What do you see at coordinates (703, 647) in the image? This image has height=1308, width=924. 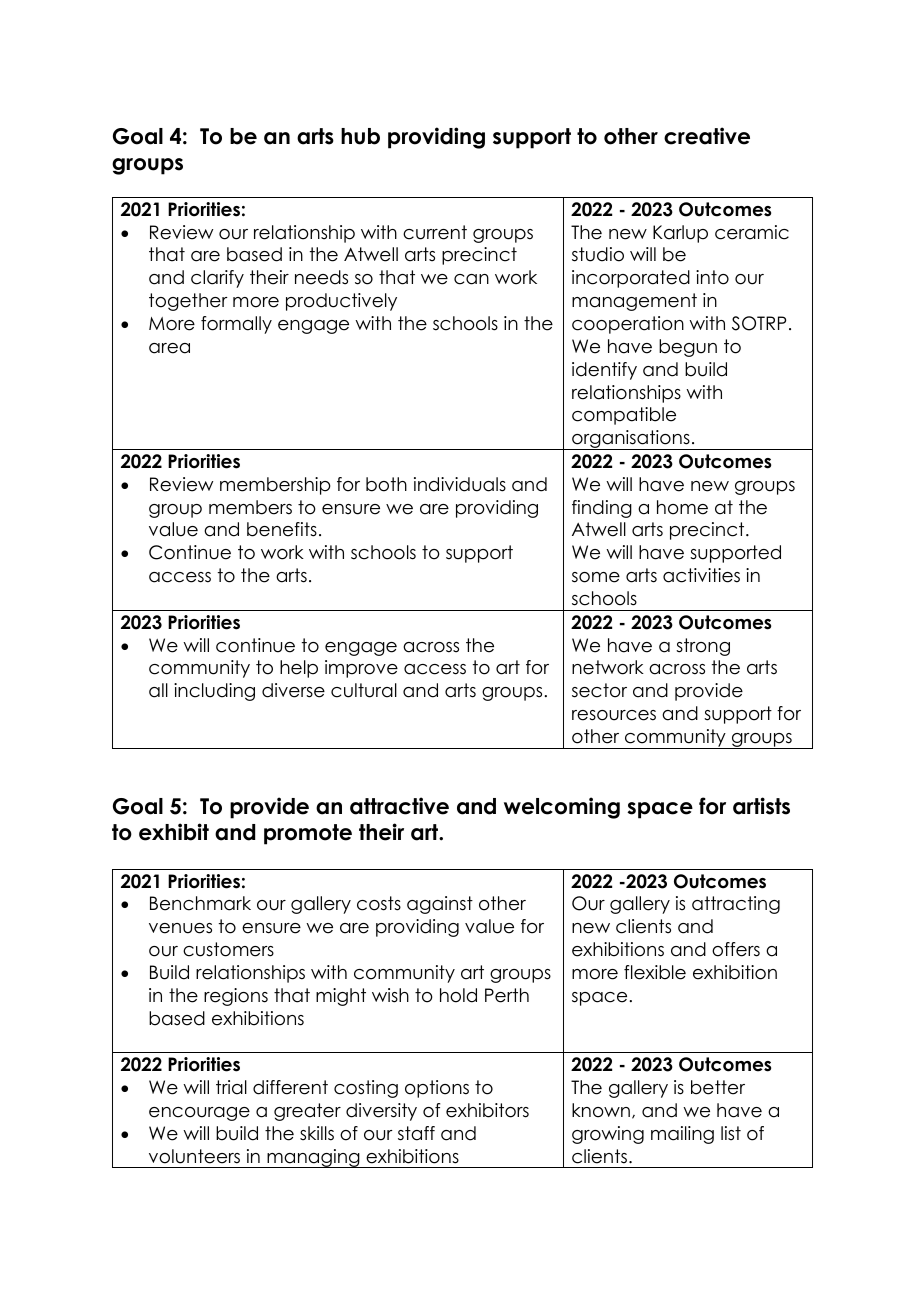 I see `strong` at bounding box center [703, 647].
